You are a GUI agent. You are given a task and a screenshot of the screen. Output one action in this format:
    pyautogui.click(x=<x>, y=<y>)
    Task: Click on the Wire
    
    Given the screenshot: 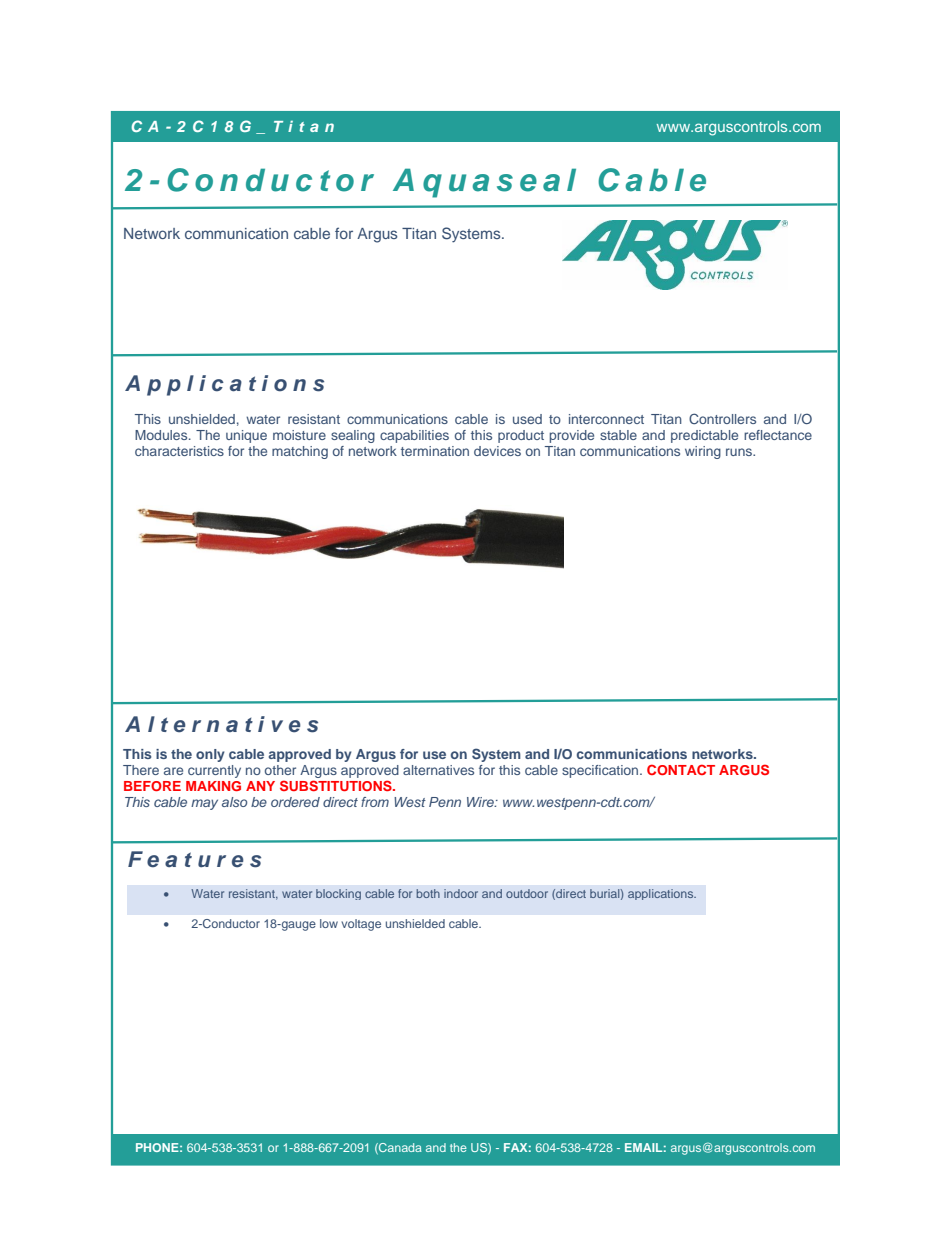 What is the action you would take?
    pyautogui.click(x=481, y=802)
